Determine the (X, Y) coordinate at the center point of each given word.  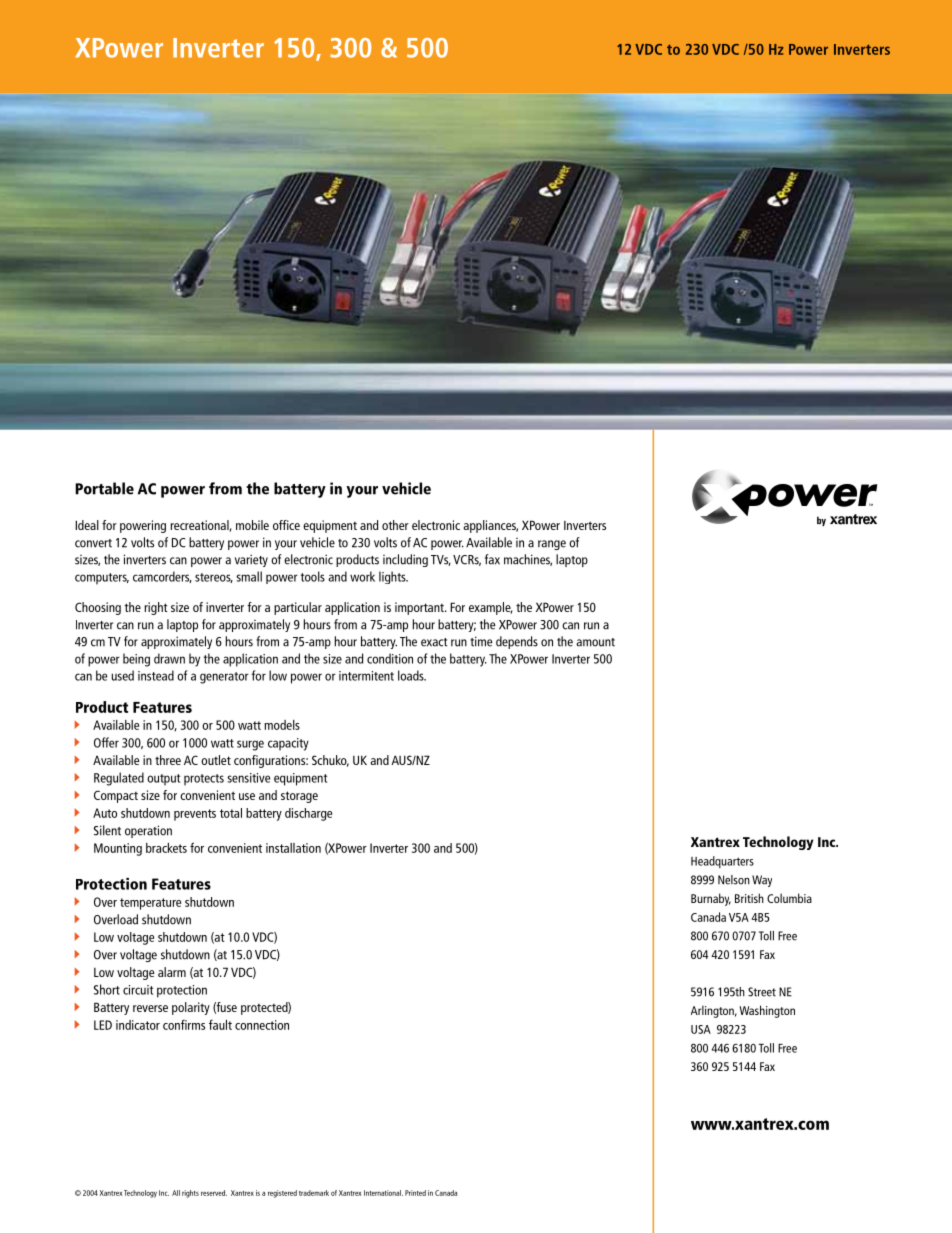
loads (412, 675)
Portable (104, 488)
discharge (308, 814)
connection (262, 1025)
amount (595, 642)
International (383, 1193)
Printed (415, 1193)
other (395, 525)
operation (148, 831)
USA (701, 1029)
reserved (214, 1193)
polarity (191, 1008)
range (552, 545)
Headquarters (722, 862)
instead (156, 675)
